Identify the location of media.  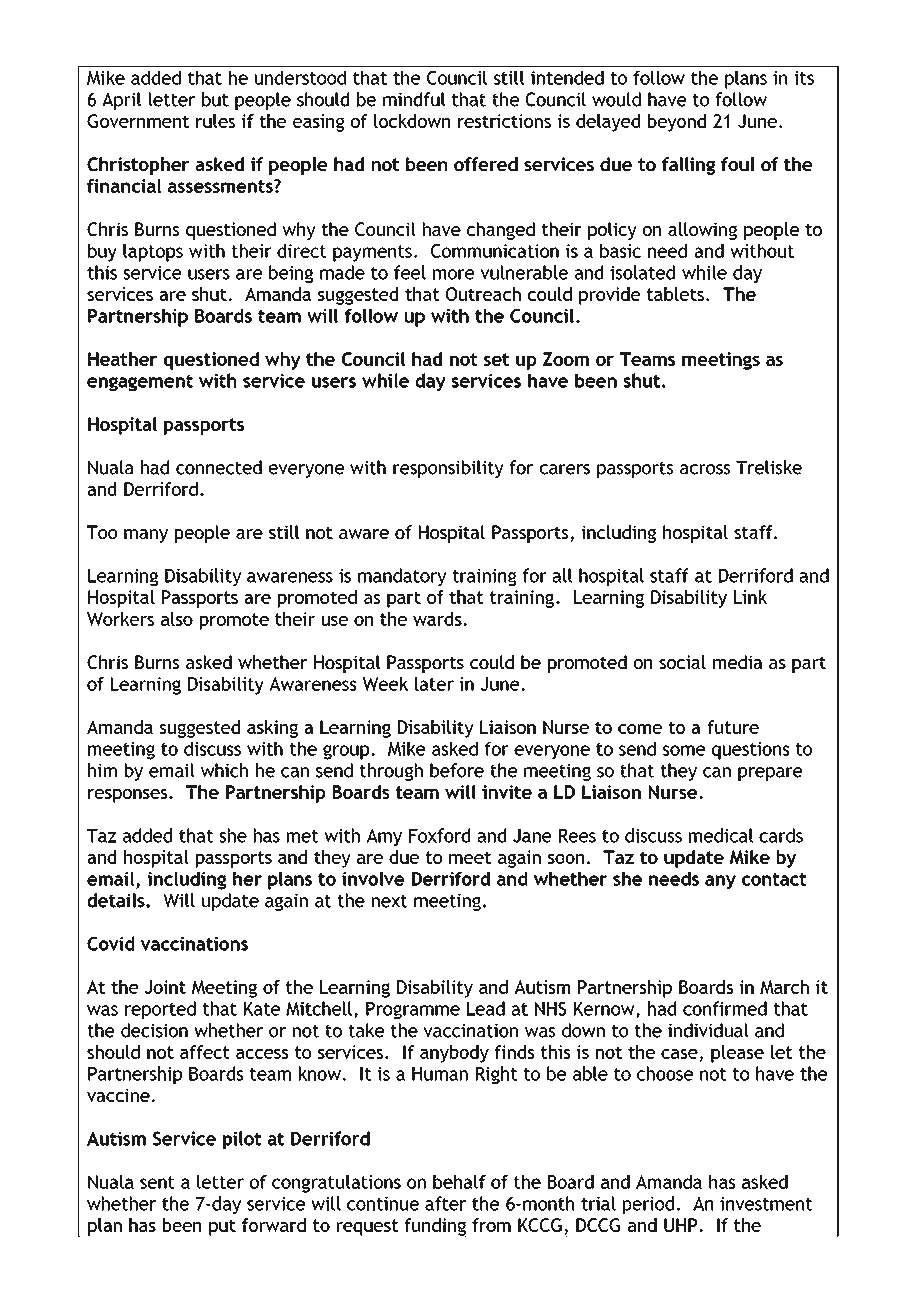
(737, 662).
